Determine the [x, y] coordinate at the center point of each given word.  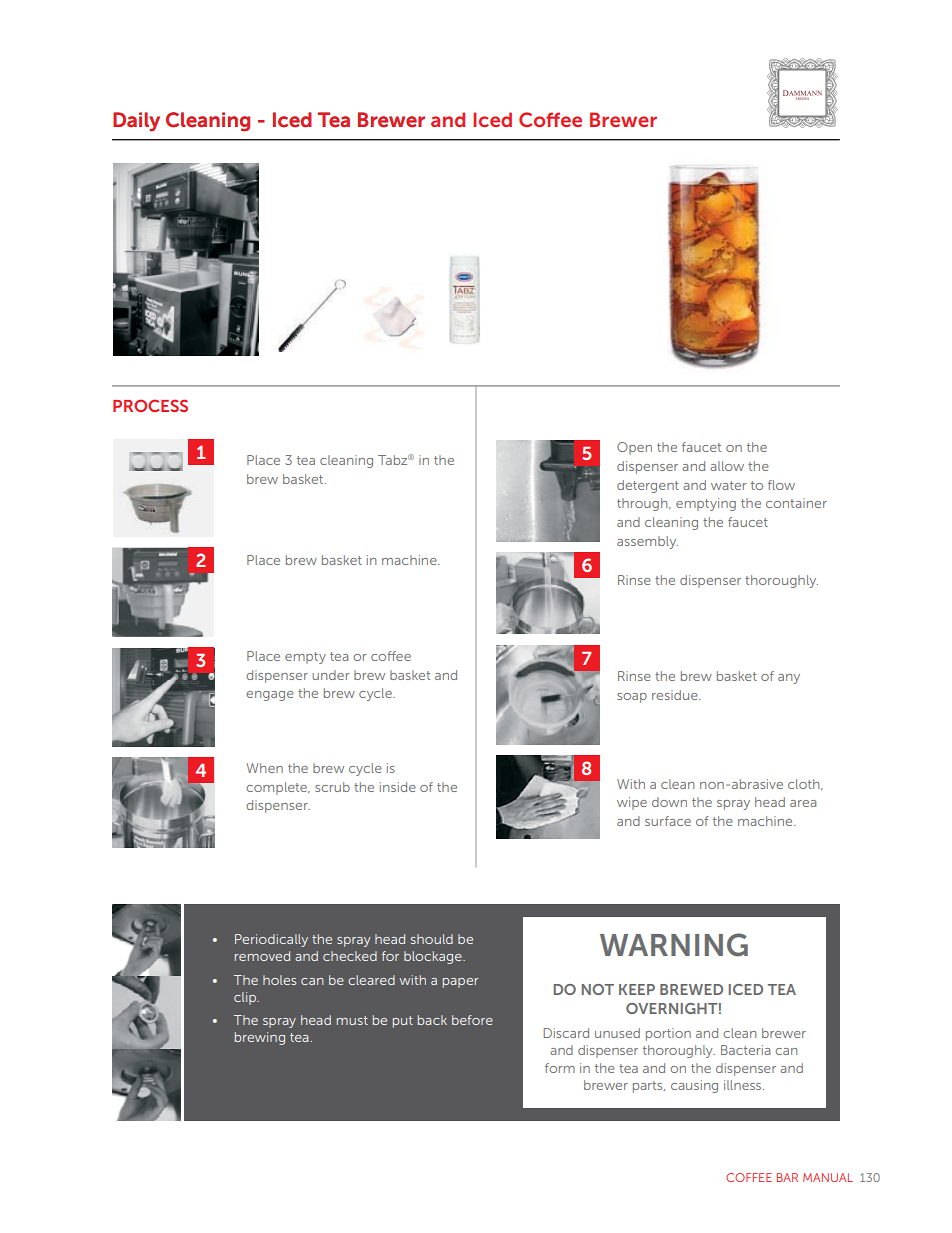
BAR [787, 1177]
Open [634, 448]
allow [727, 466]
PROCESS [150, 405]
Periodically [271, 940]
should [432, 939]
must [352, 1020]
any [789, 679]
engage [270, 696]
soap [632, 698]
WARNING [674, 945]
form [560, 1068]
